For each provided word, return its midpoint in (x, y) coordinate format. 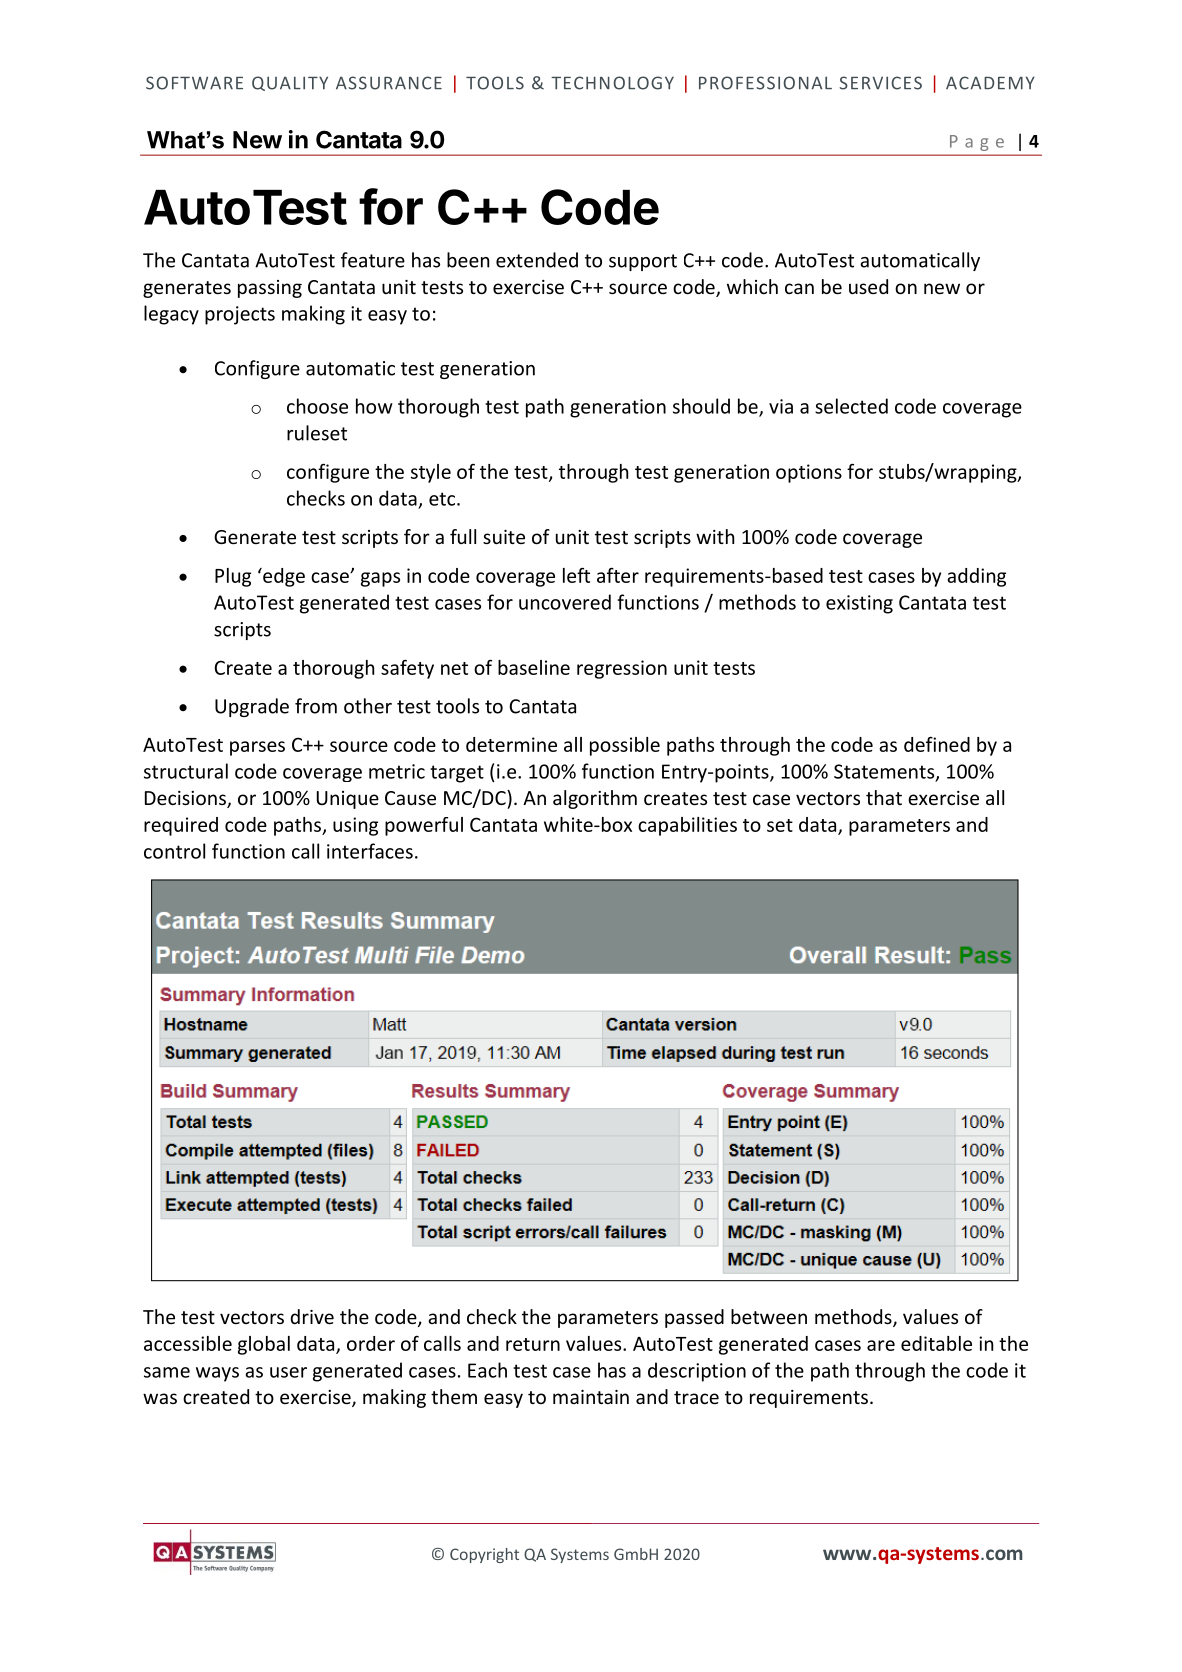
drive (312, 1316)
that (884, 797)
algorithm (595, 799)
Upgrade (252, 707)
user (288, 1372)
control (174, 851)
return (533, 1344)
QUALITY (290, 83)
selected (851, 406)
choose (317, 406)
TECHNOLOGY (612, 83)
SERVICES (880, 83)
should (701, 406)
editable (936, 1343)
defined (937, 744)
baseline (534, 667)
